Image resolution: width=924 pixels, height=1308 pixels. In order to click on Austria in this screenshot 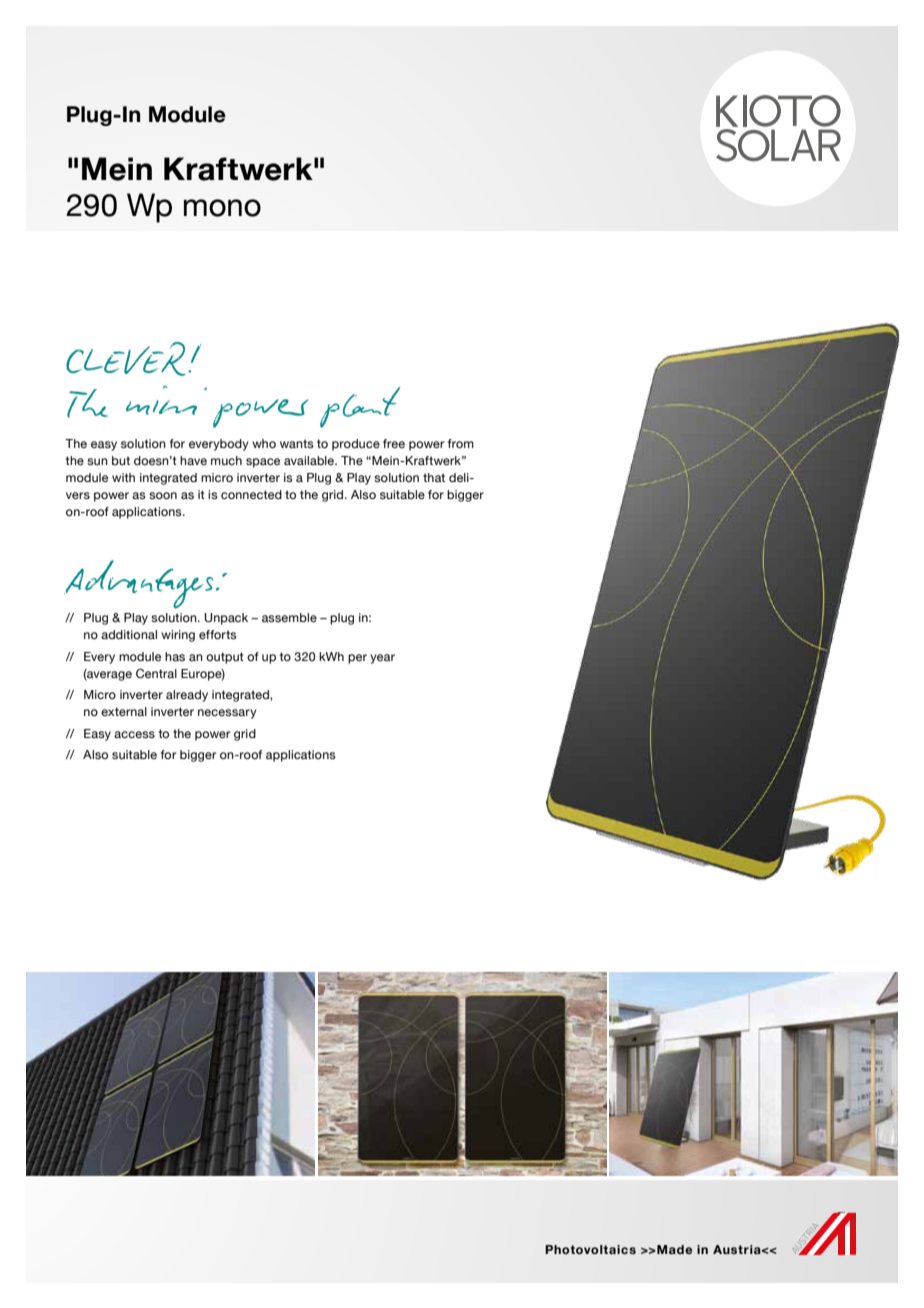, I will do `click(738, 1249)`.
